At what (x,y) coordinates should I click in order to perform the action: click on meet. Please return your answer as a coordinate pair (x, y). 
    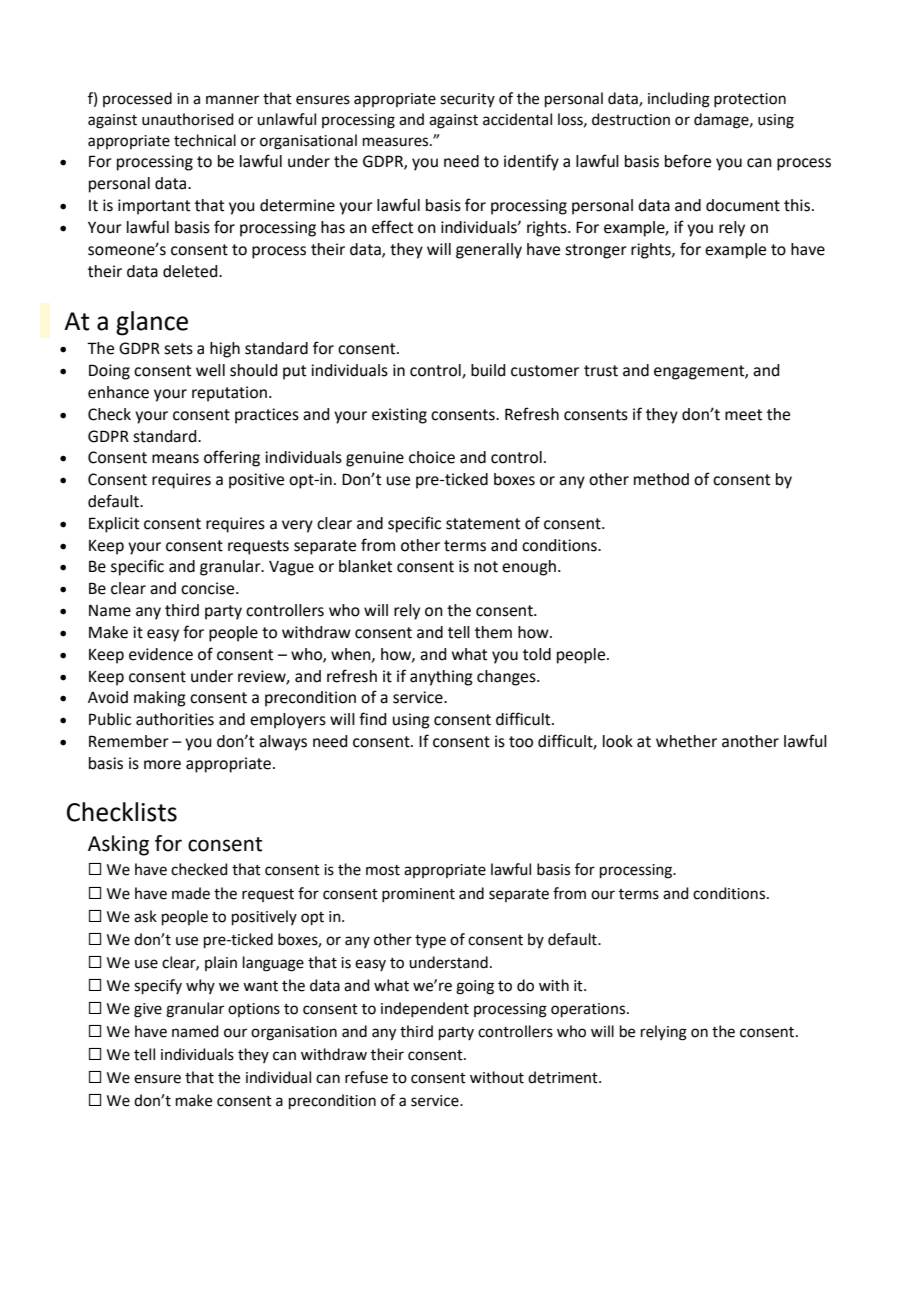
    Looking at the image, I should click on (743, 415).
